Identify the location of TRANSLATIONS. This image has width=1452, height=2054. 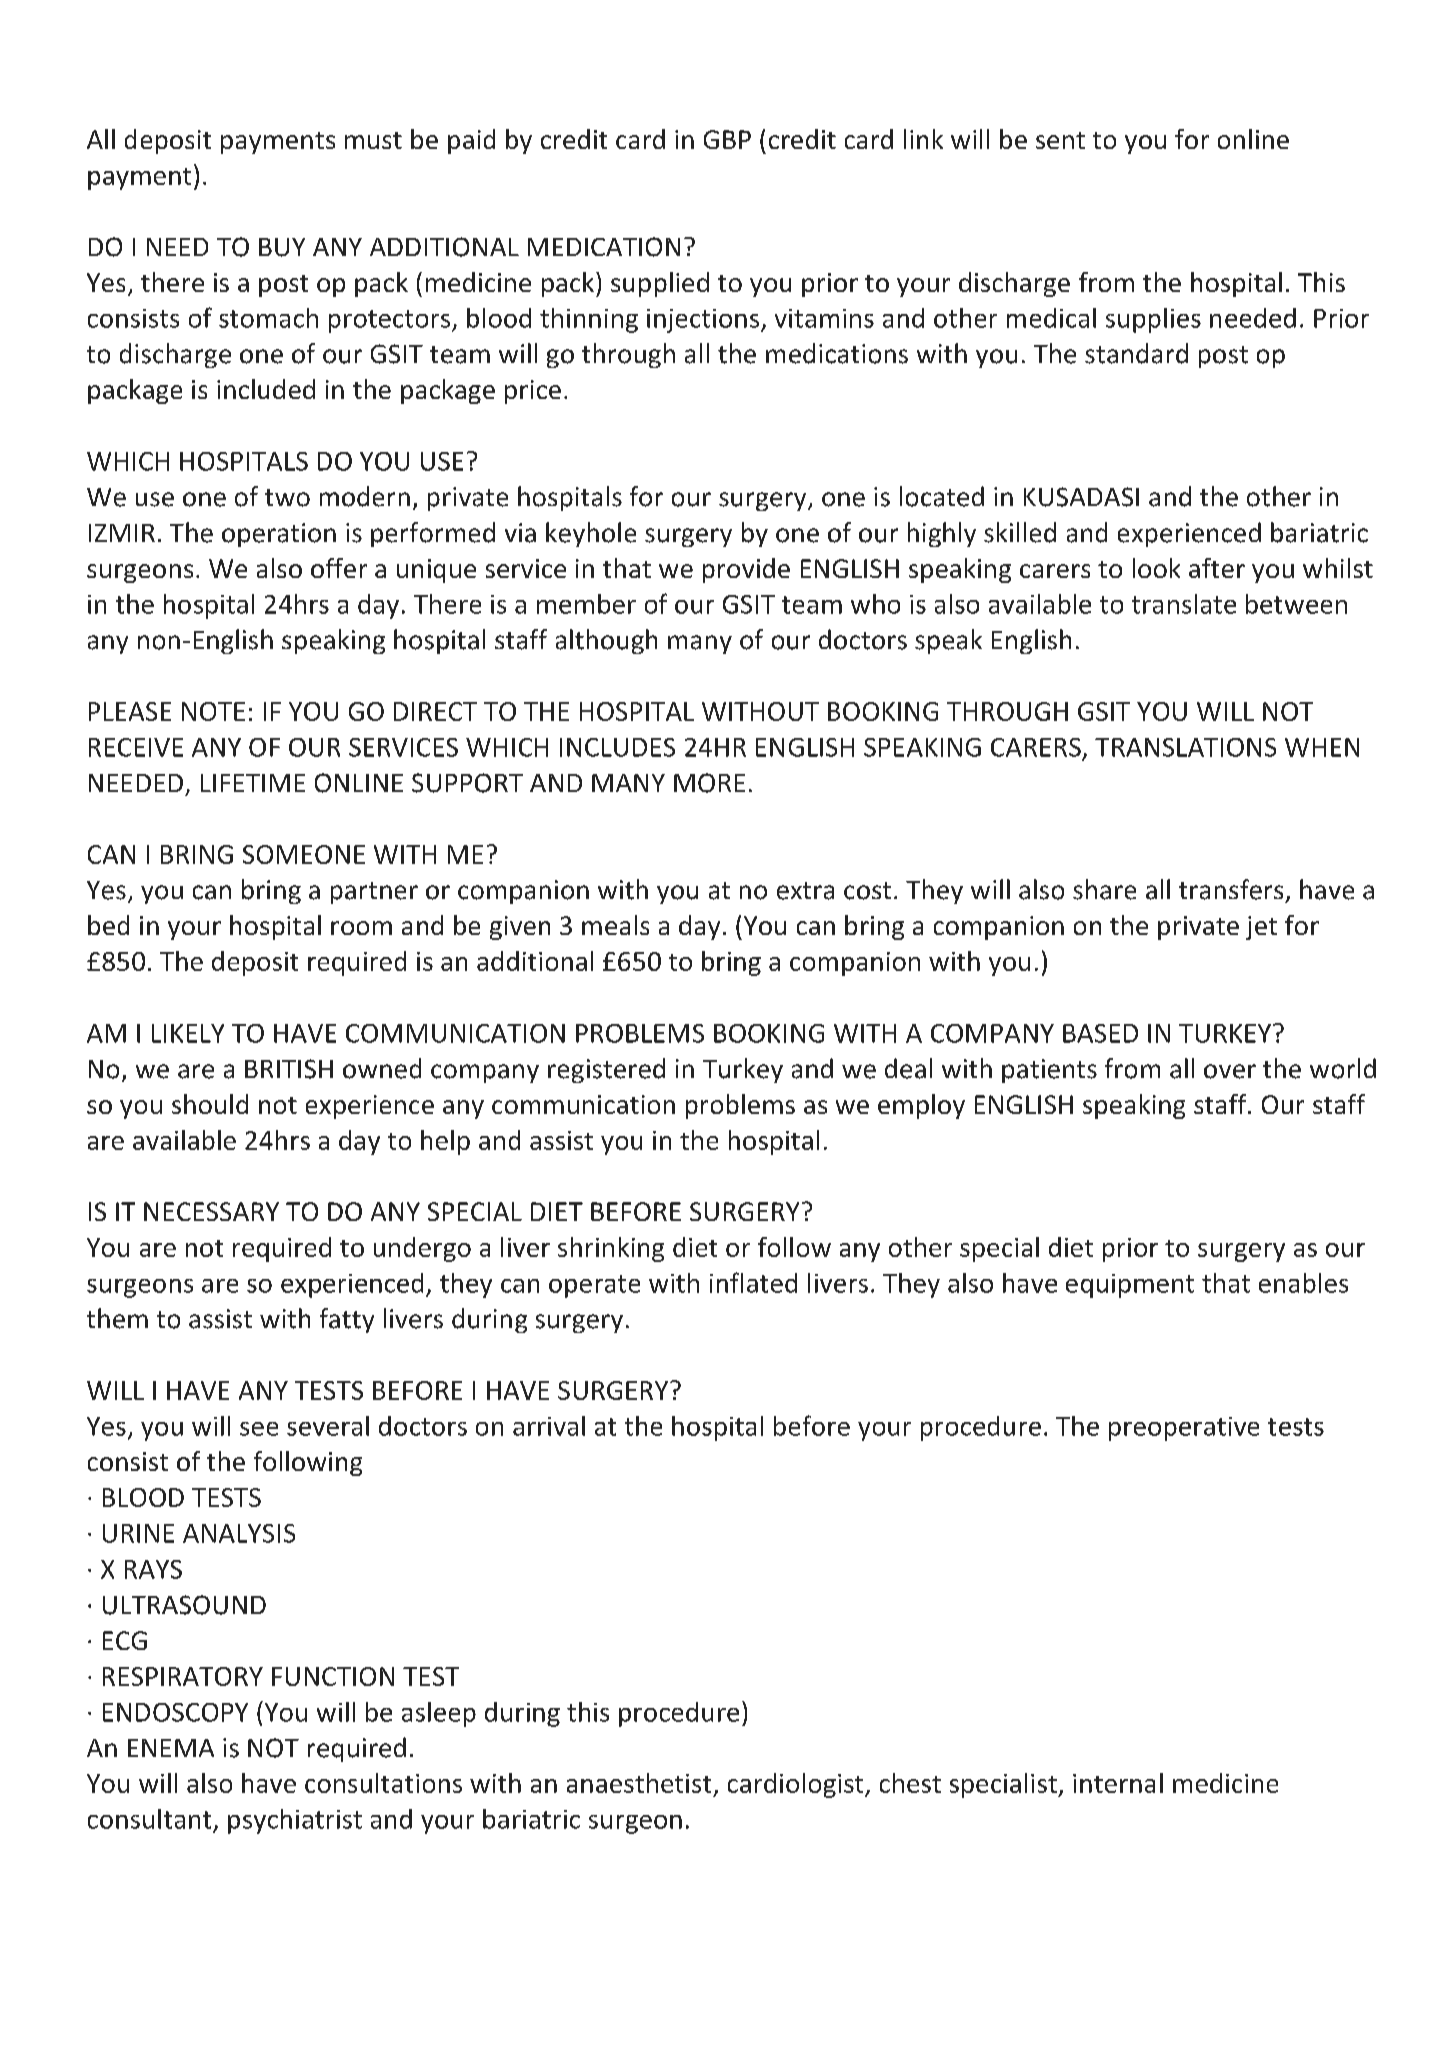
(1185, 747).
